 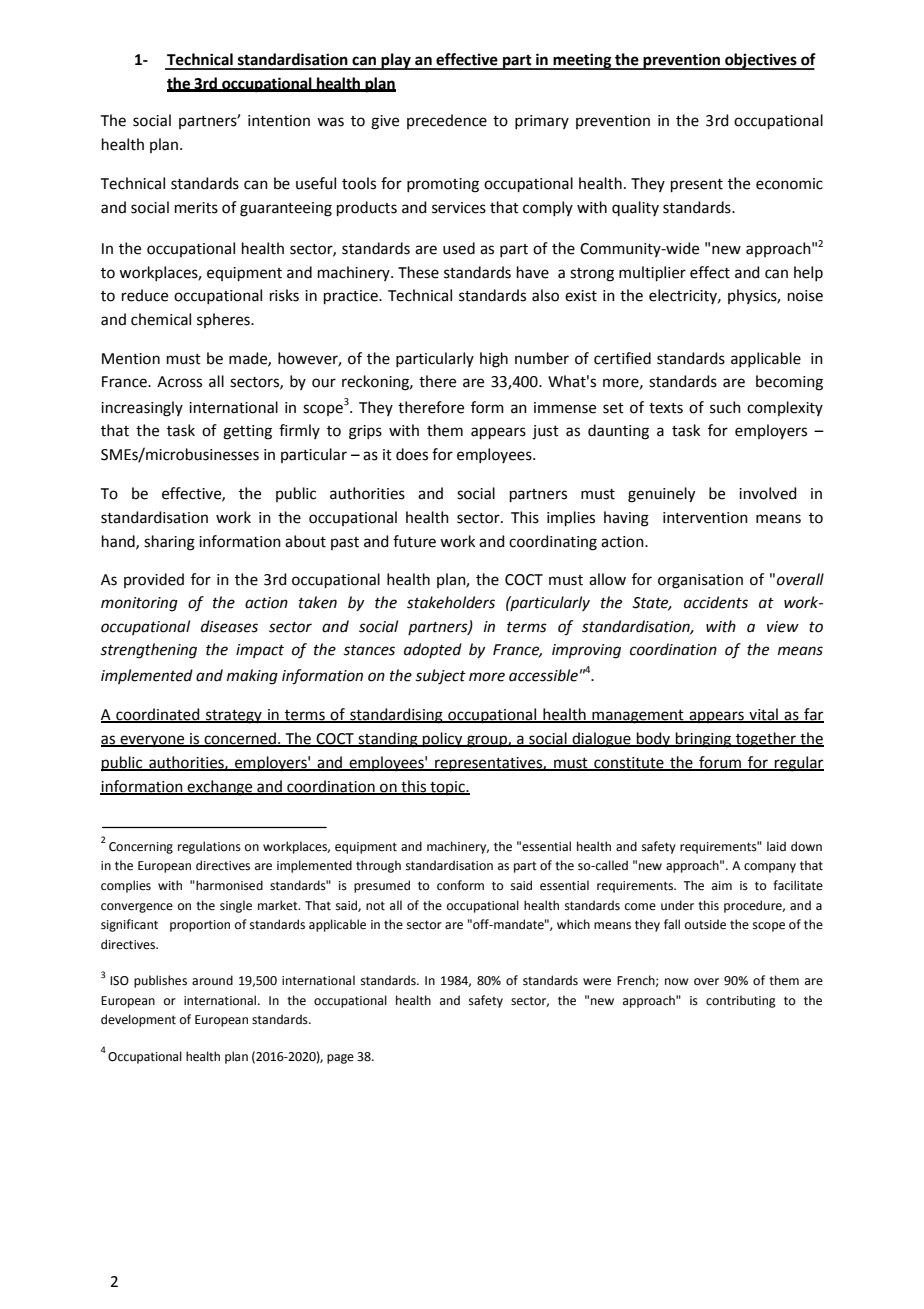 What do you see at coordinates (169, 543) in the image?
I see `sharing` at bounding box center [169, 543].
